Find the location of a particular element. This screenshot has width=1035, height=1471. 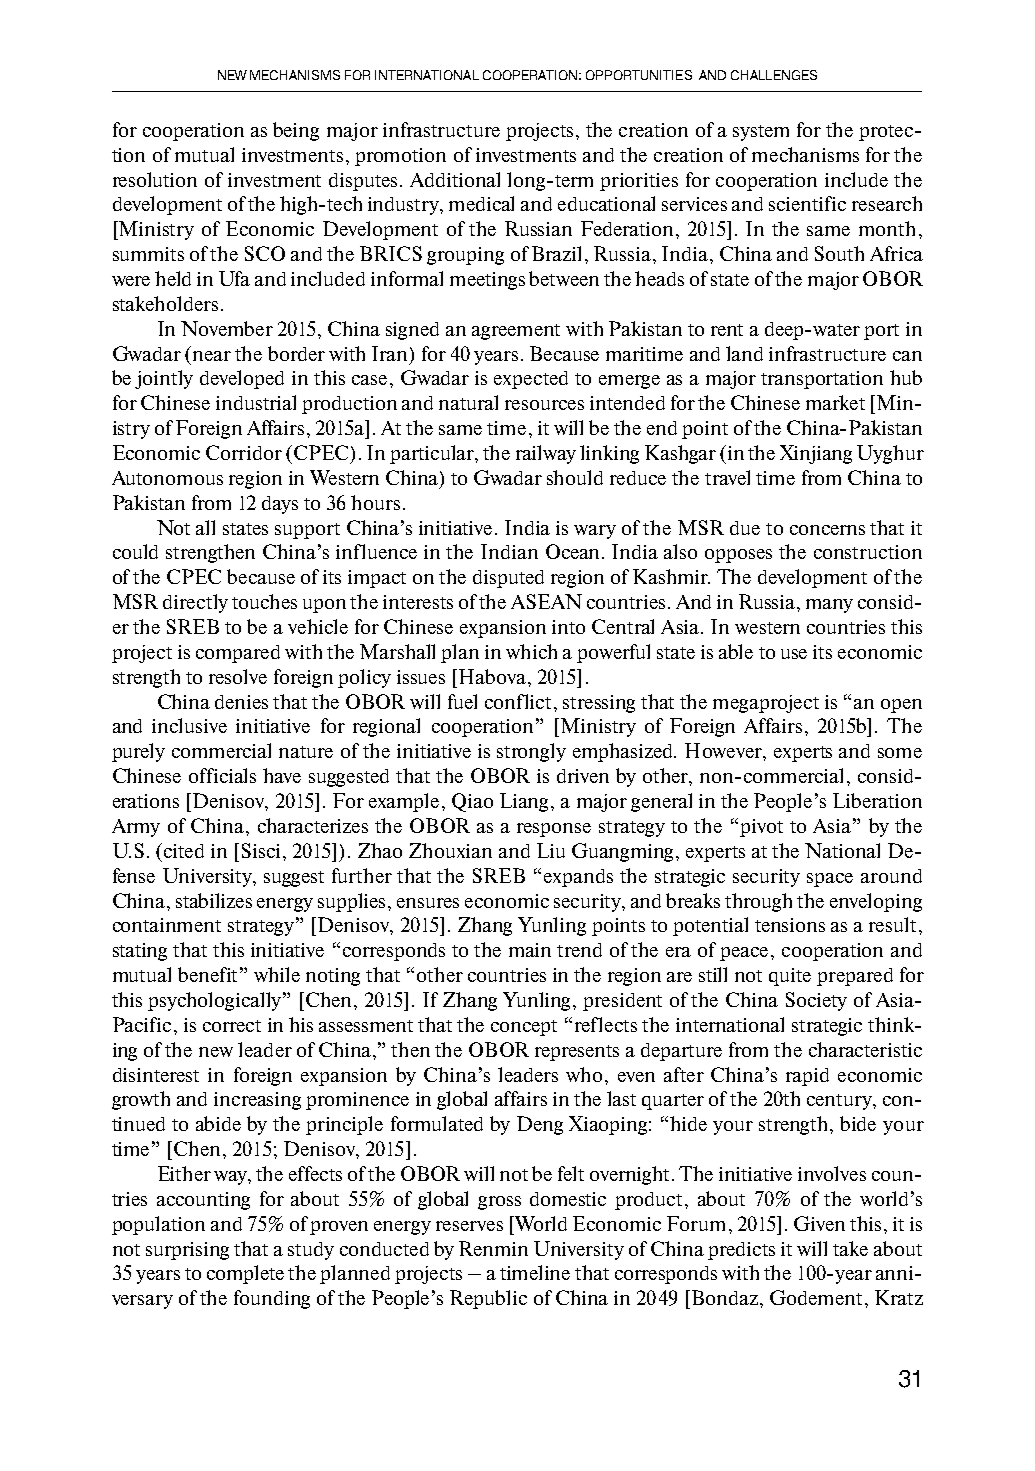

system is located at coordinates (761, 133).
